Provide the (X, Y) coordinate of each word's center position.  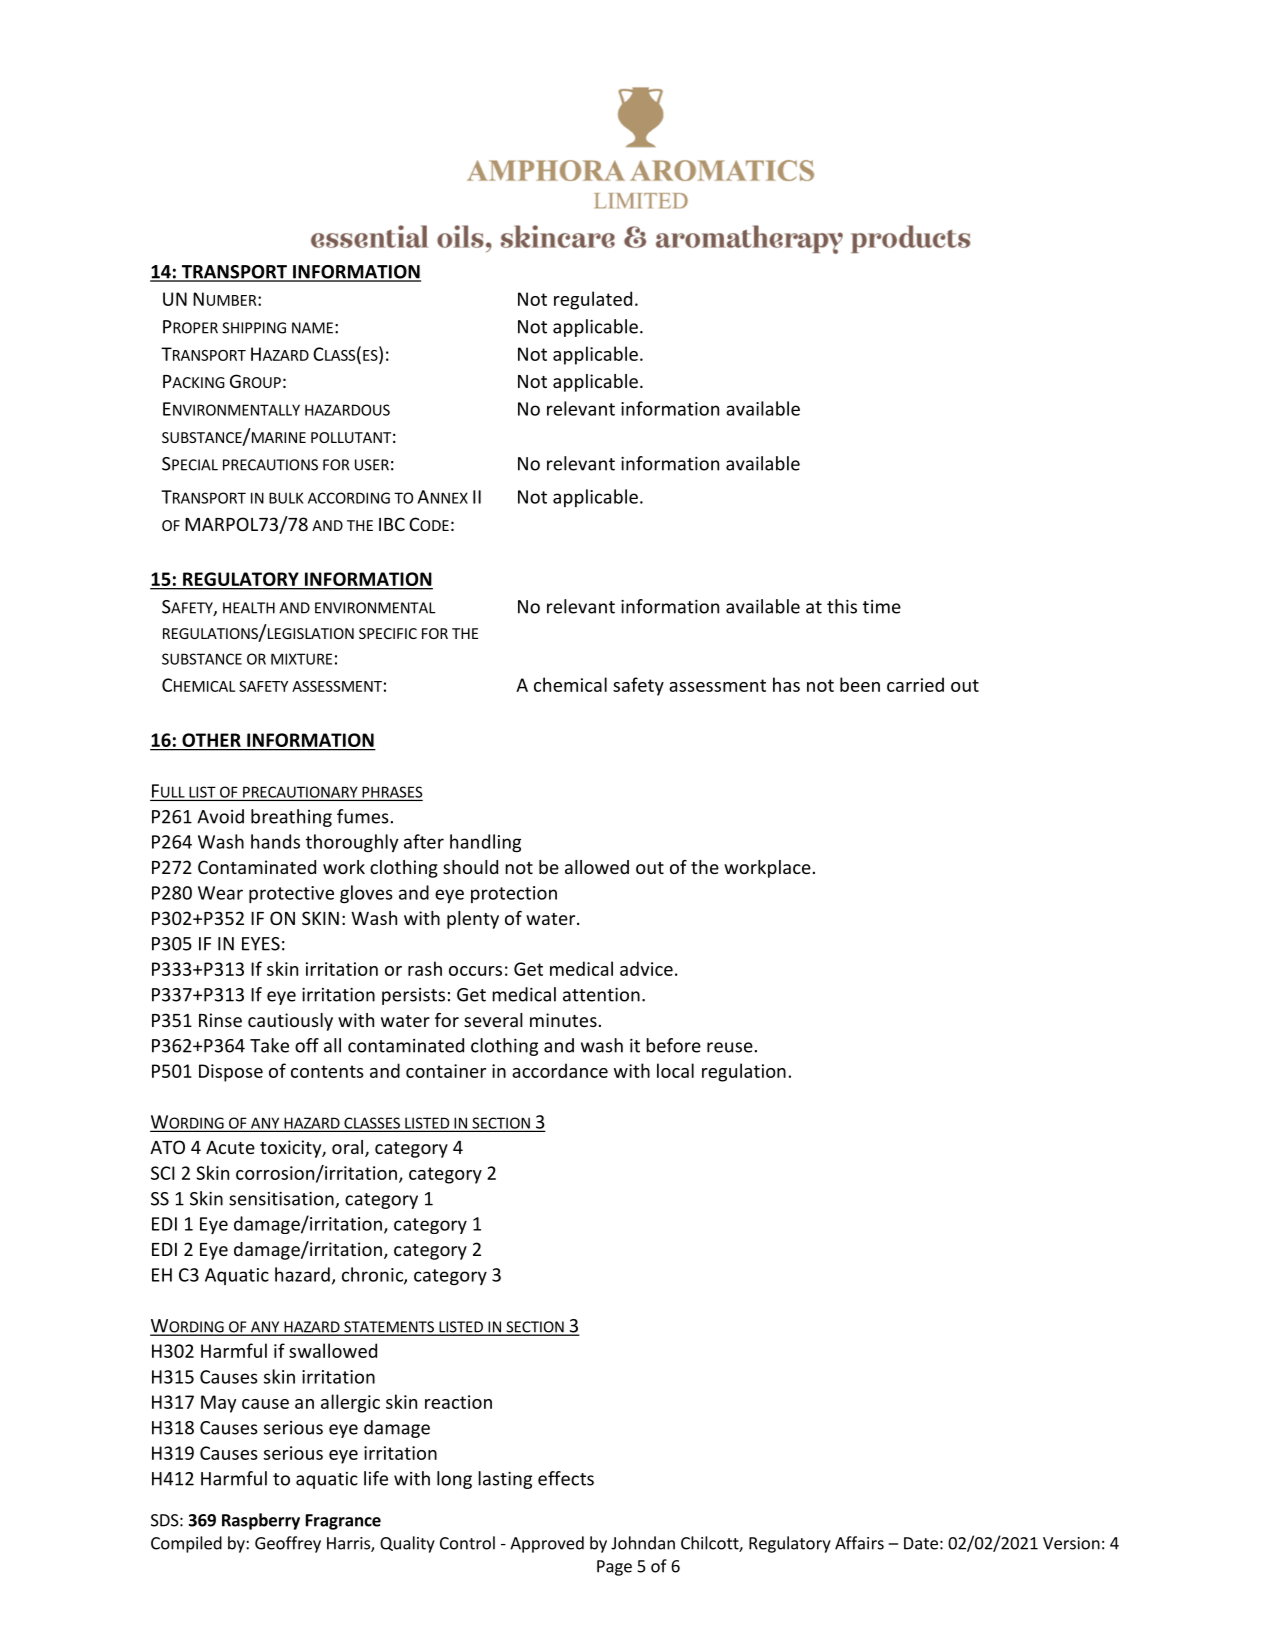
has (786, 684)
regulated (593, 300)
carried (915, 684)
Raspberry (261, 1521)
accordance (560, 1070)
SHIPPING (254, 328)
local (675, 1070)
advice (646, 968)
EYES (261, 944)
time (882, 607)
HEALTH (249, 608)
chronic (373, 1275)
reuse (730, 1047)
